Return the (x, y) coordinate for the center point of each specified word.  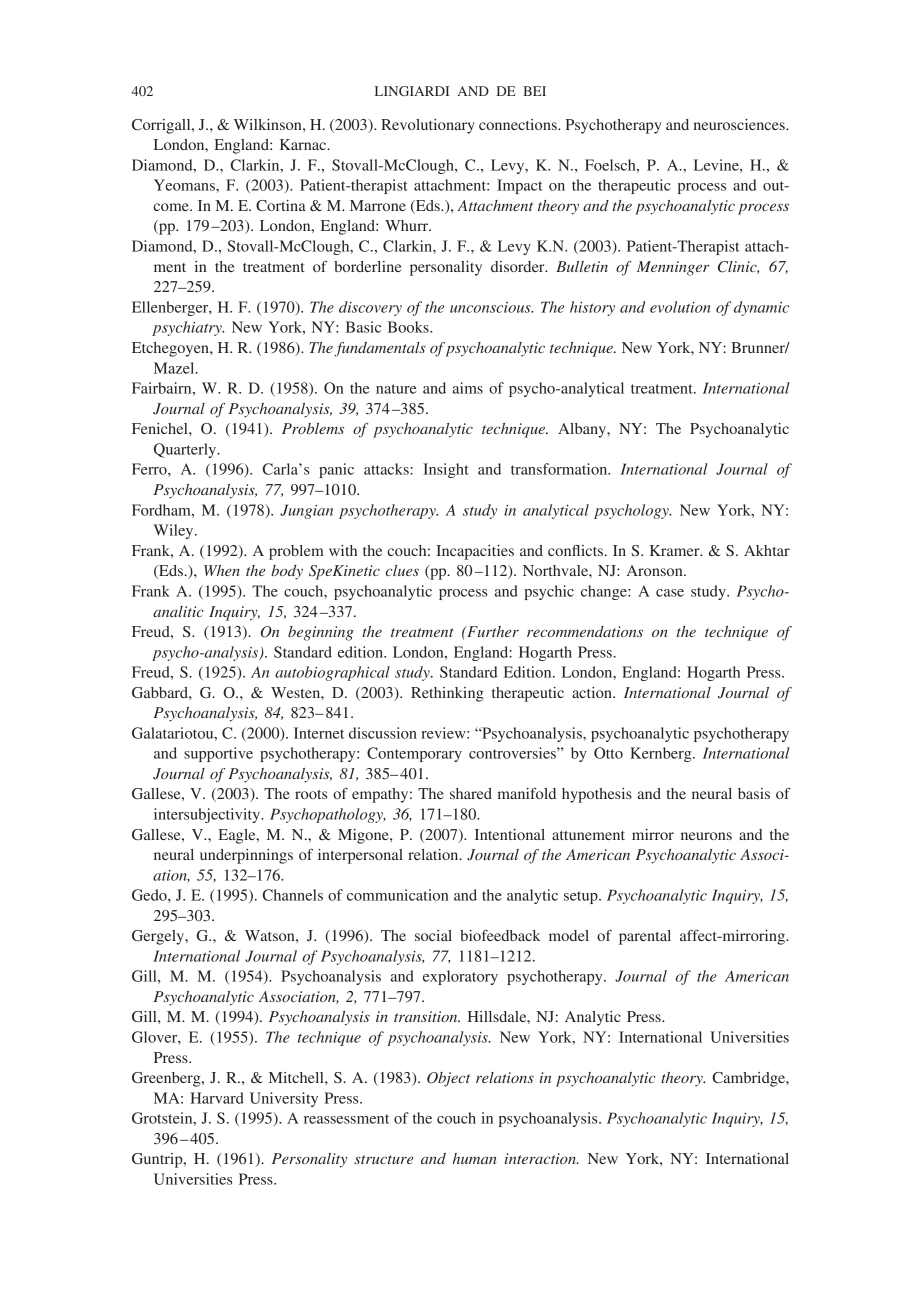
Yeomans (185, 185)
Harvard (217, 1098)
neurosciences (740, 124)
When (222, 570)
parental (645, 937)
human (474, 1158)
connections (519, 124)
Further (492, 631)
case (670, 593)
